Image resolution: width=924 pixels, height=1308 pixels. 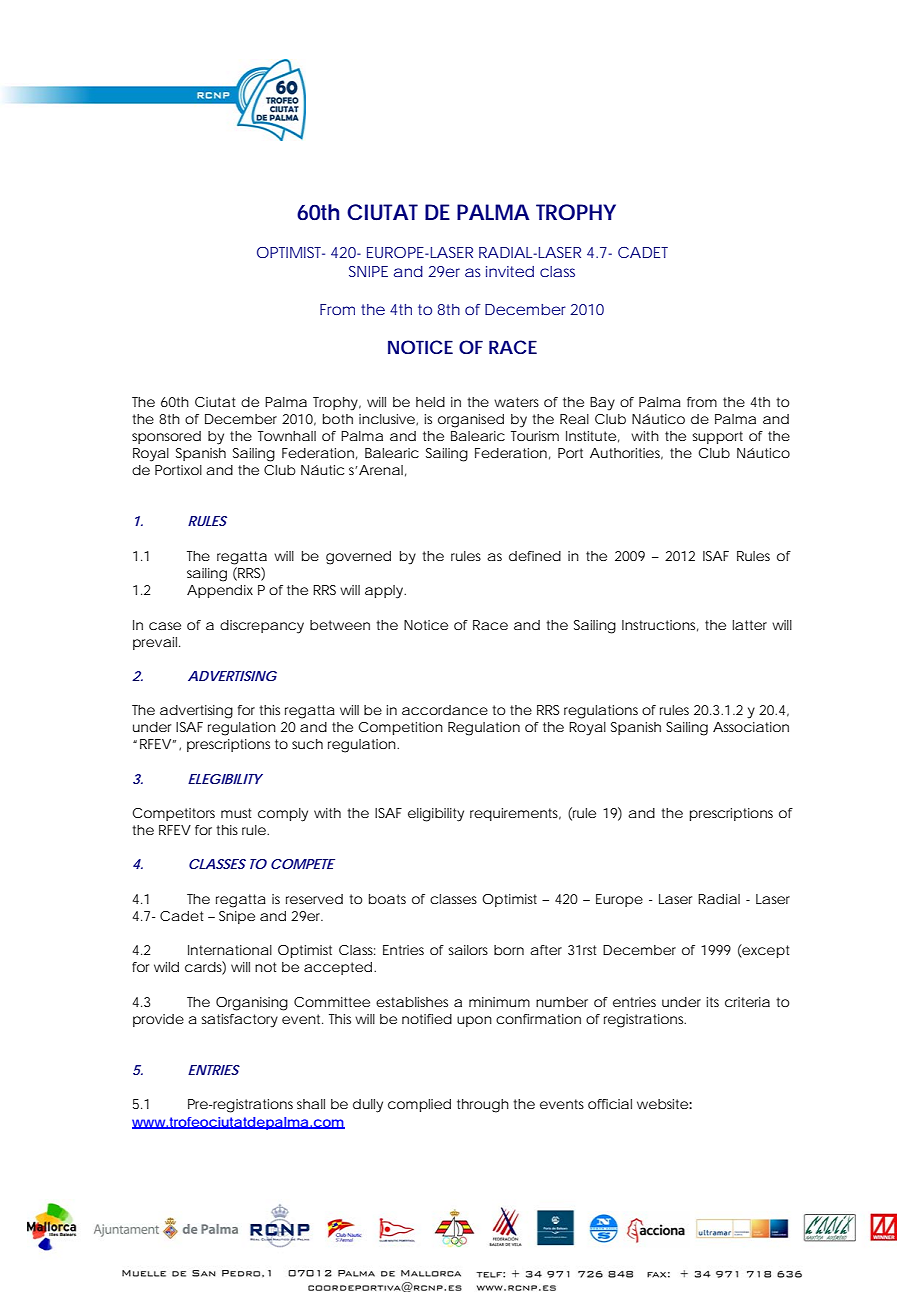 I want to click on Association, so click(x=751, y=727).
